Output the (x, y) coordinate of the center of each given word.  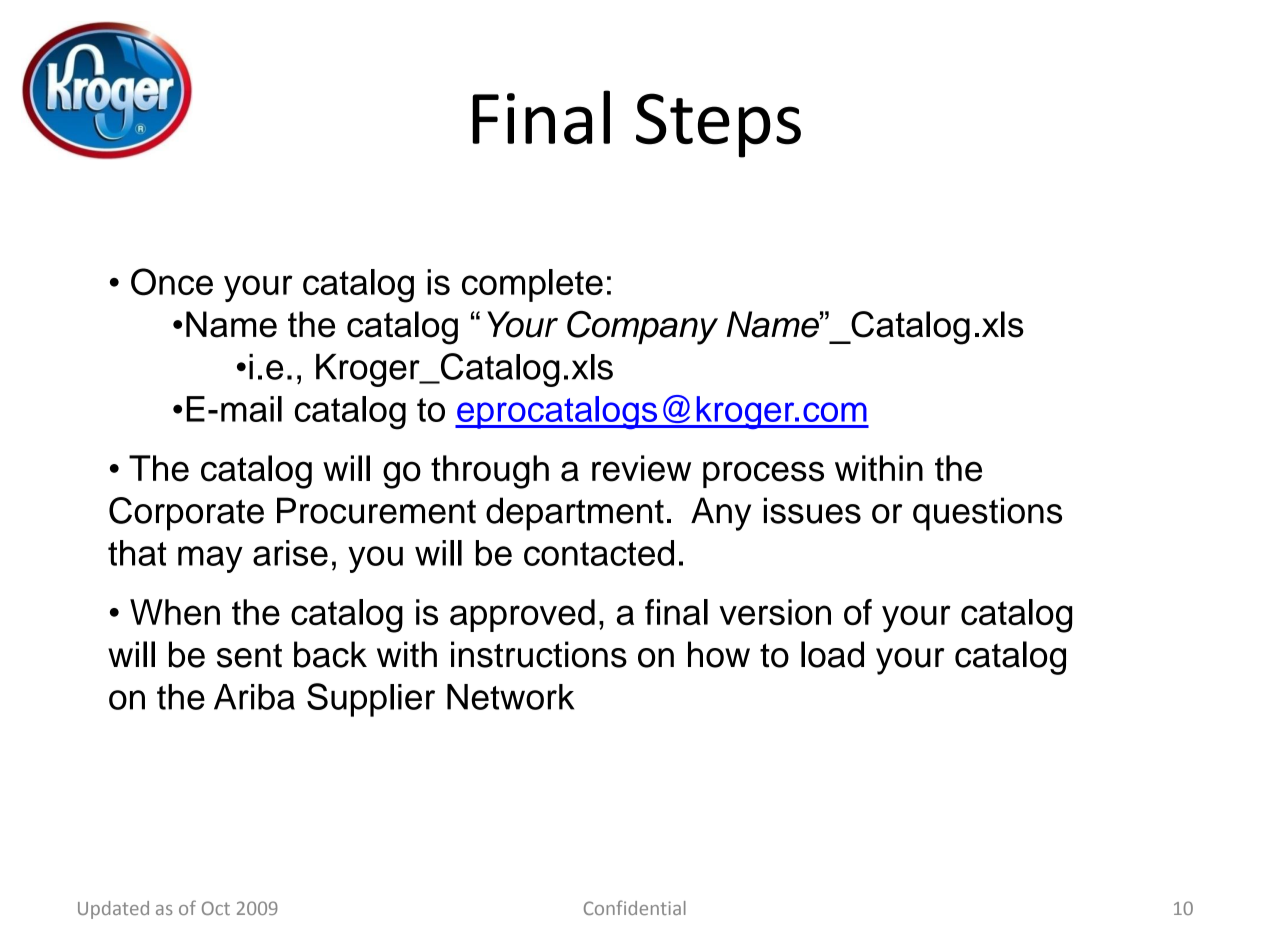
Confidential (635, 907)
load (832, 654)
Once (172, 282)
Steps (718, 125)
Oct (216, 908)
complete (532, 285)
